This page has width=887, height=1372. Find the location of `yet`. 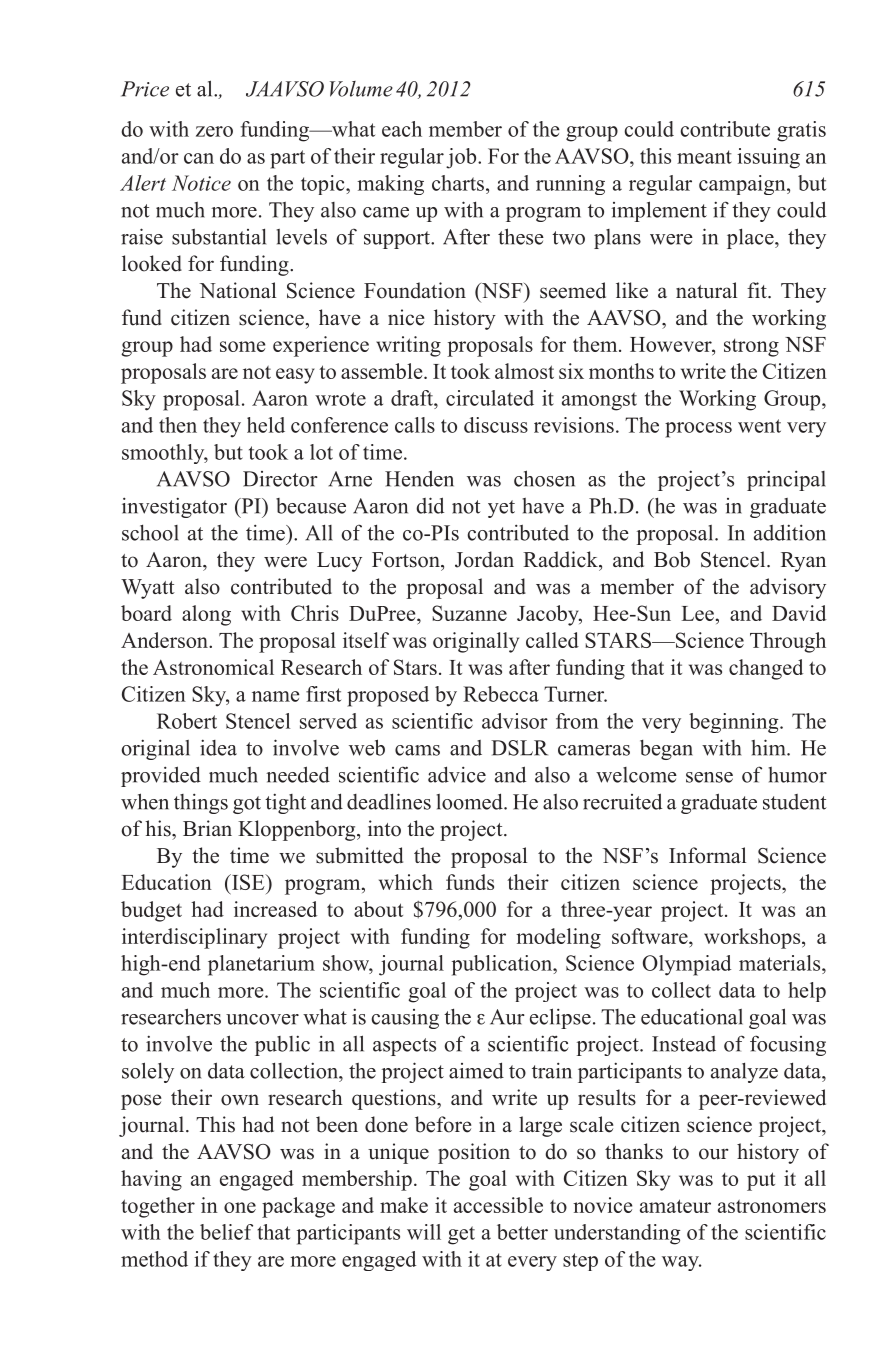

yet is located at coordinates (501, 509).
